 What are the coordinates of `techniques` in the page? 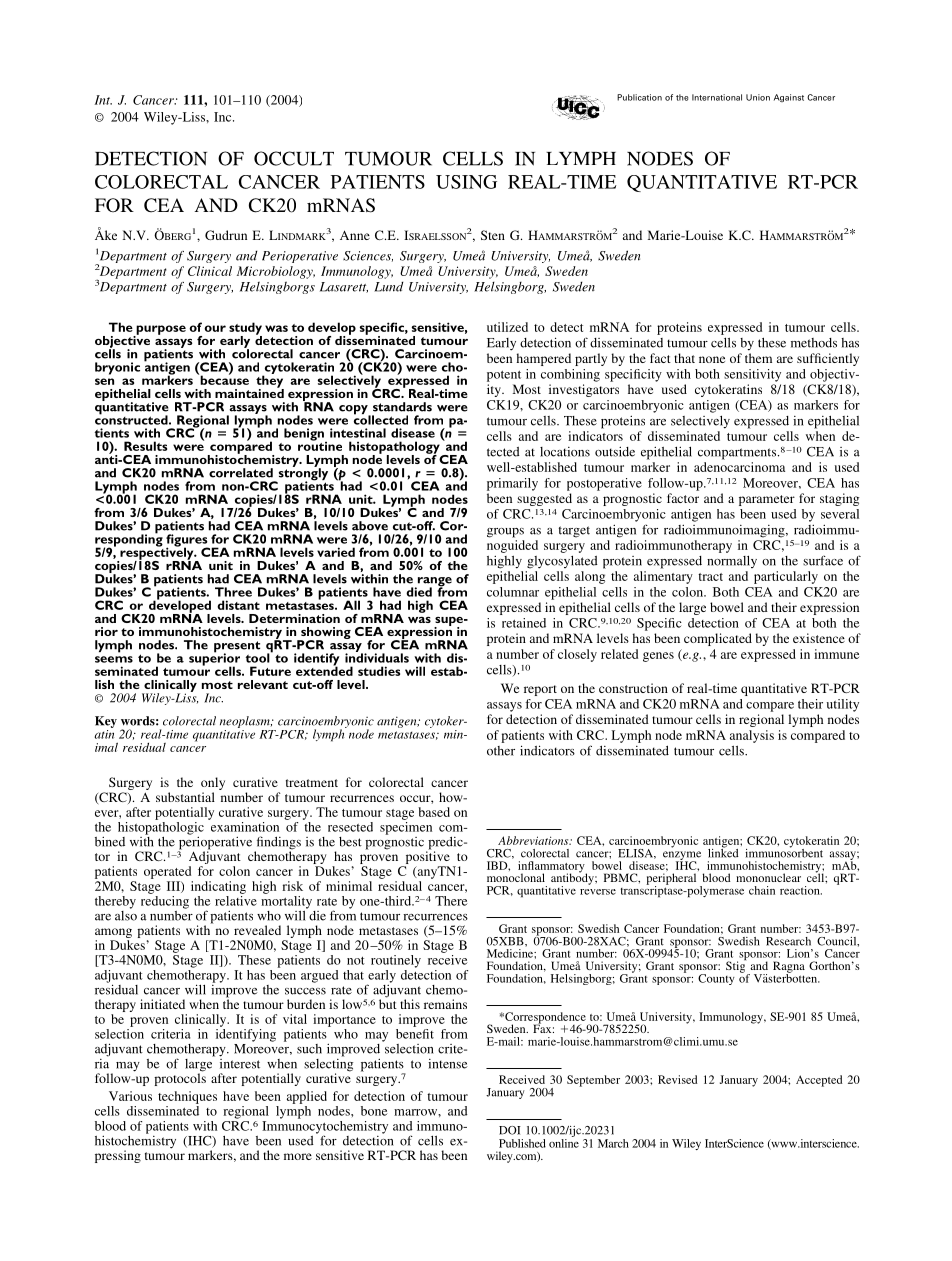 It's located at (187, 1097).
